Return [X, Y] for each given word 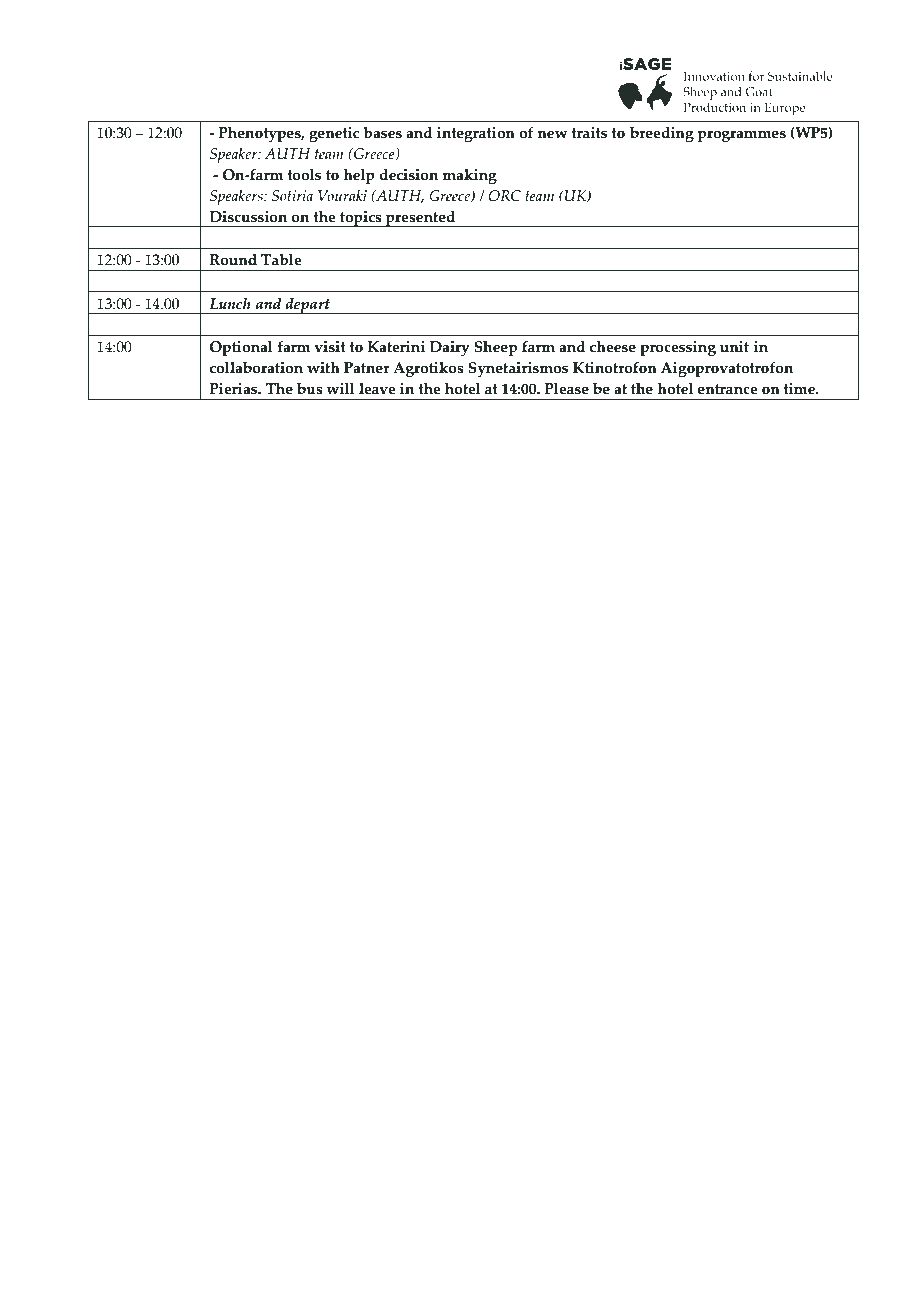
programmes [741, 136]
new [552, 134]
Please [566, 389]
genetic [334, 134]
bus [310, 389]
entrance [728, 389]
